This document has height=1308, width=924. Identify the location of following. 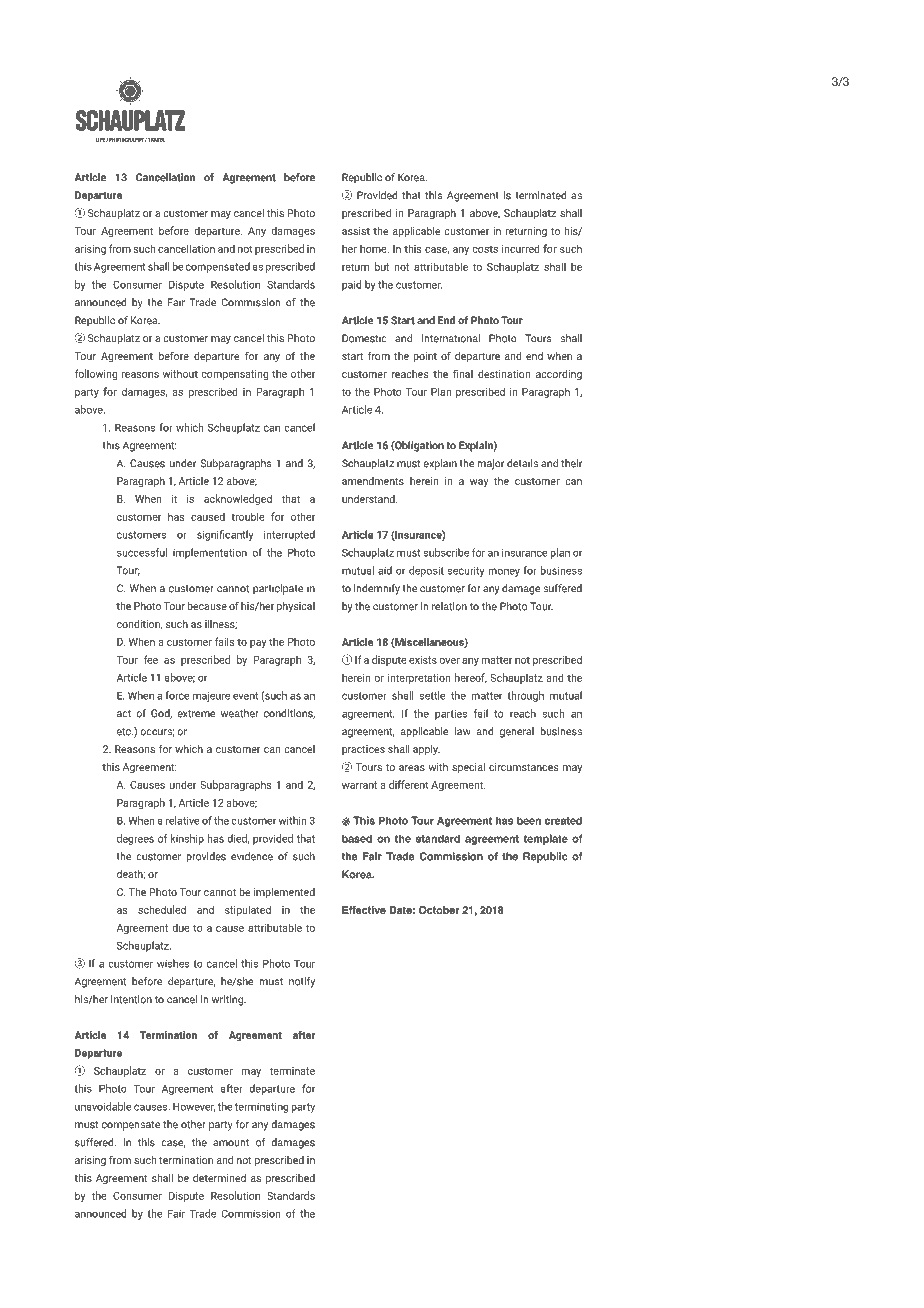
(96, 374).
